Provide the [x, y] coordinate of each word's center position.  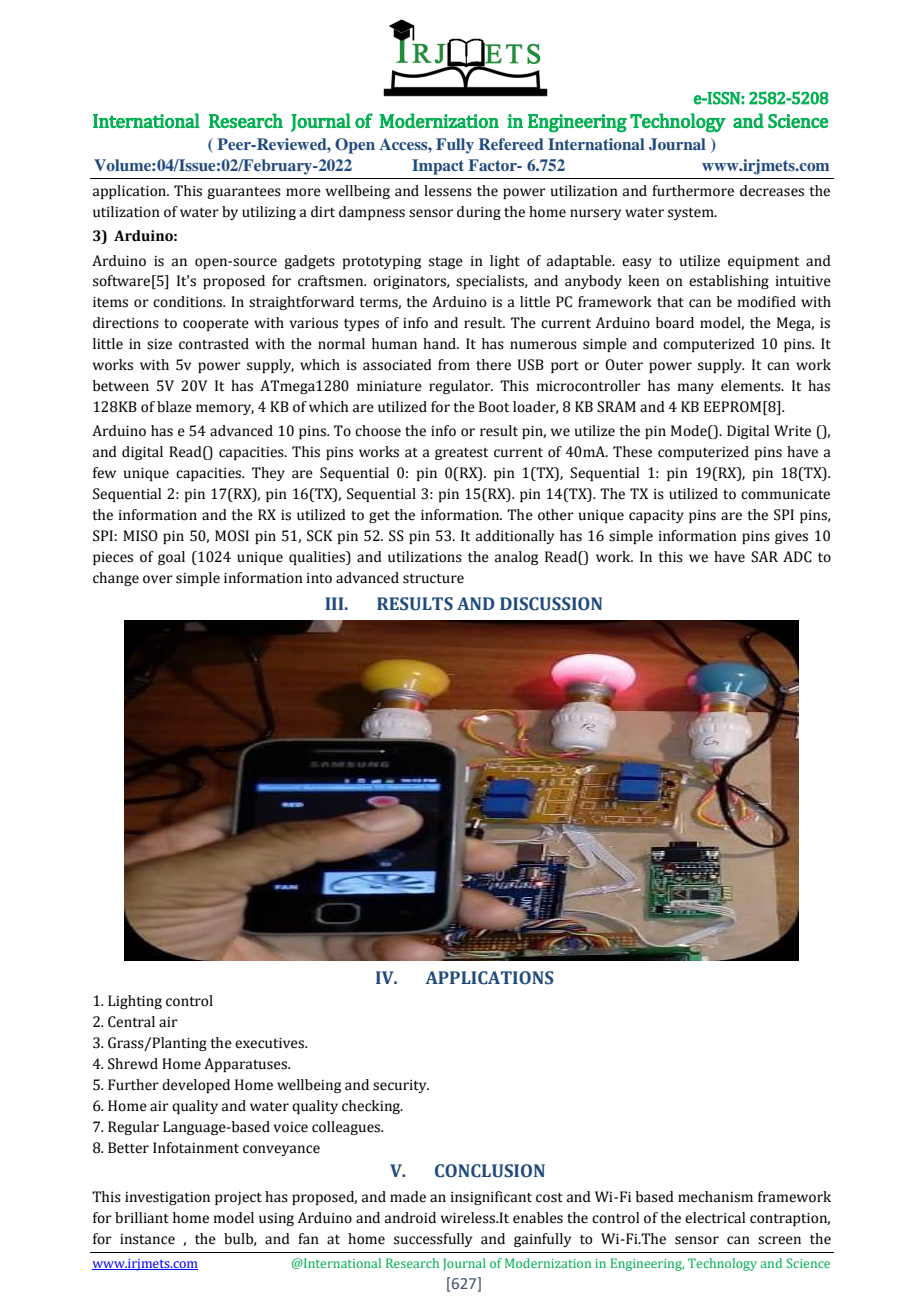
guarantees [244, 193]
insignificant [491, 1198]
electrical [715, 1218]
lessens [448, 191]
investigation [167, 1198]
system [692, 214]
